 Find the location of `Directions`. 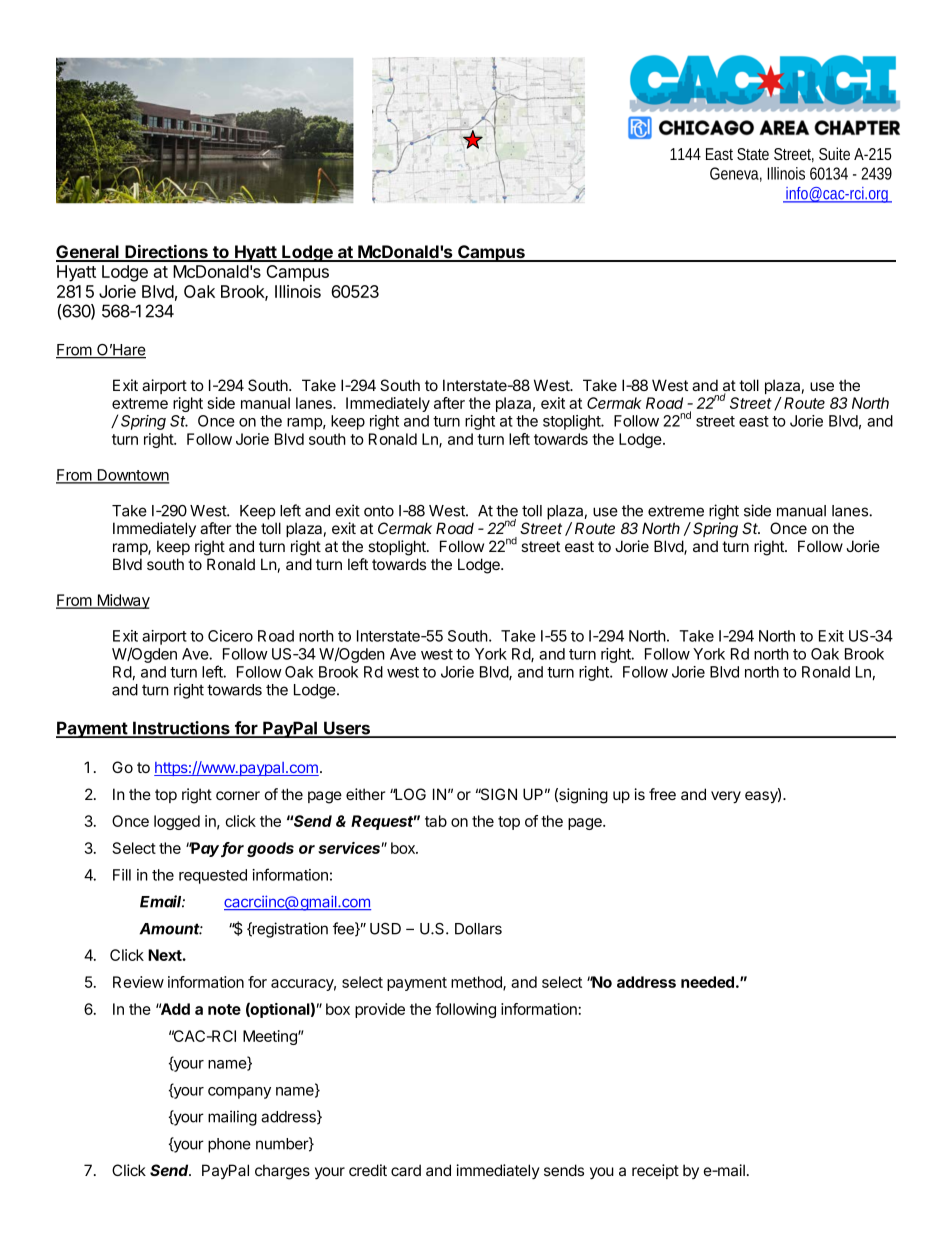

Directions is located at coordinates (167, 253).
